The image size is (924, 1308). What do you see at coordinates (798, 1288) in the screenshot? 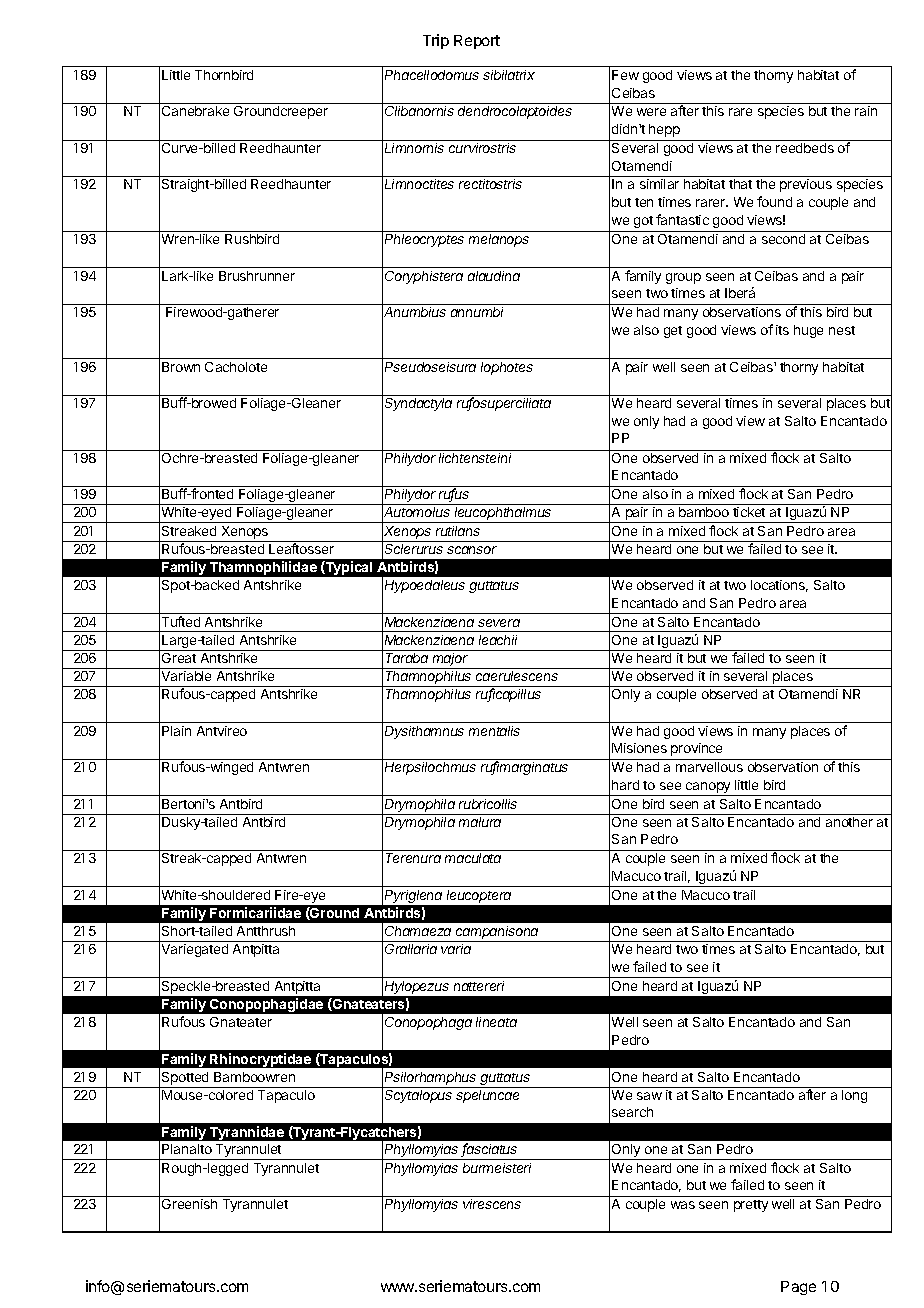
I see `Page` at bounding box center [798, 1288].
